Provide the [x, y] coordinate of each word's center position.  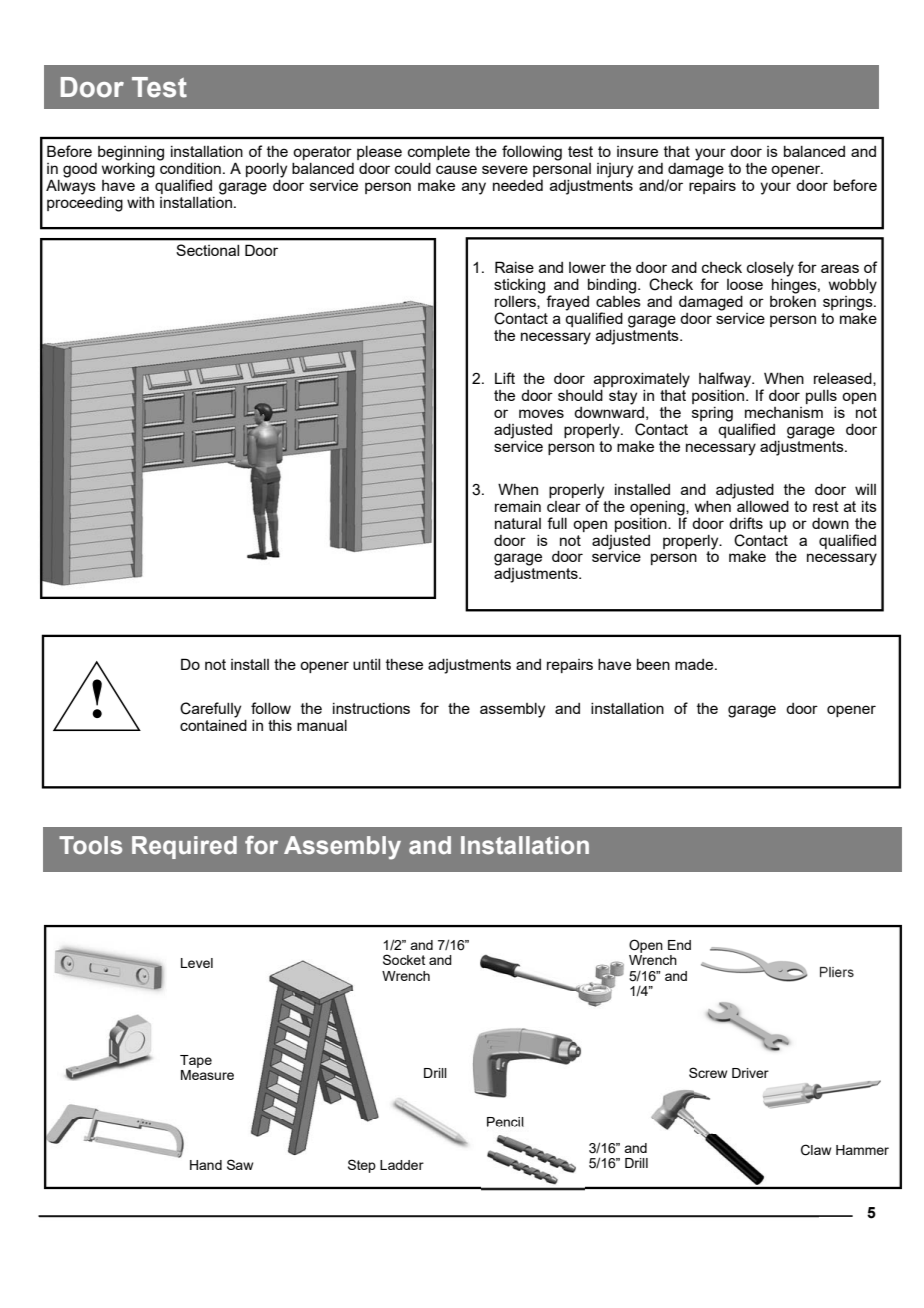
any [474, 188]
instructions [371, 708]
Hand [206, 1165]
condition [190, 167]
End [679, 945]
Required [184, 847]
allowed [763, 506]
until [366, 664]
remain [518, 506]
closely [770, 269]
